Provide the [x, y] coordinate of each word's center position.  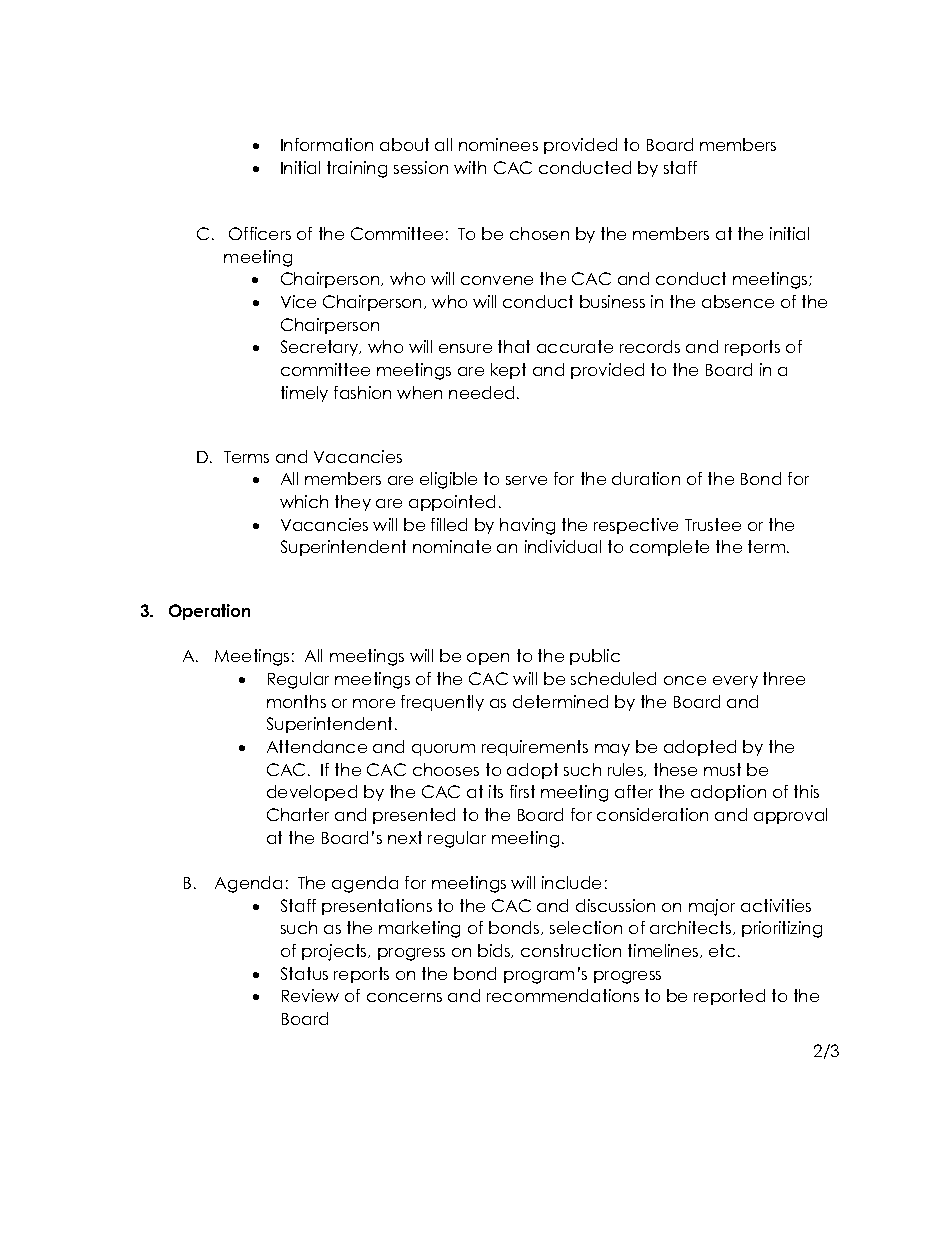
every [735, 682]
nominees [498, 144]
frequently [442, 703]
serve [526, 480]
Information [327, 144]
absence [738, 301]
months [296, 701]
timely [304, 394]
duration [646, 478]
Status [304, 973]
